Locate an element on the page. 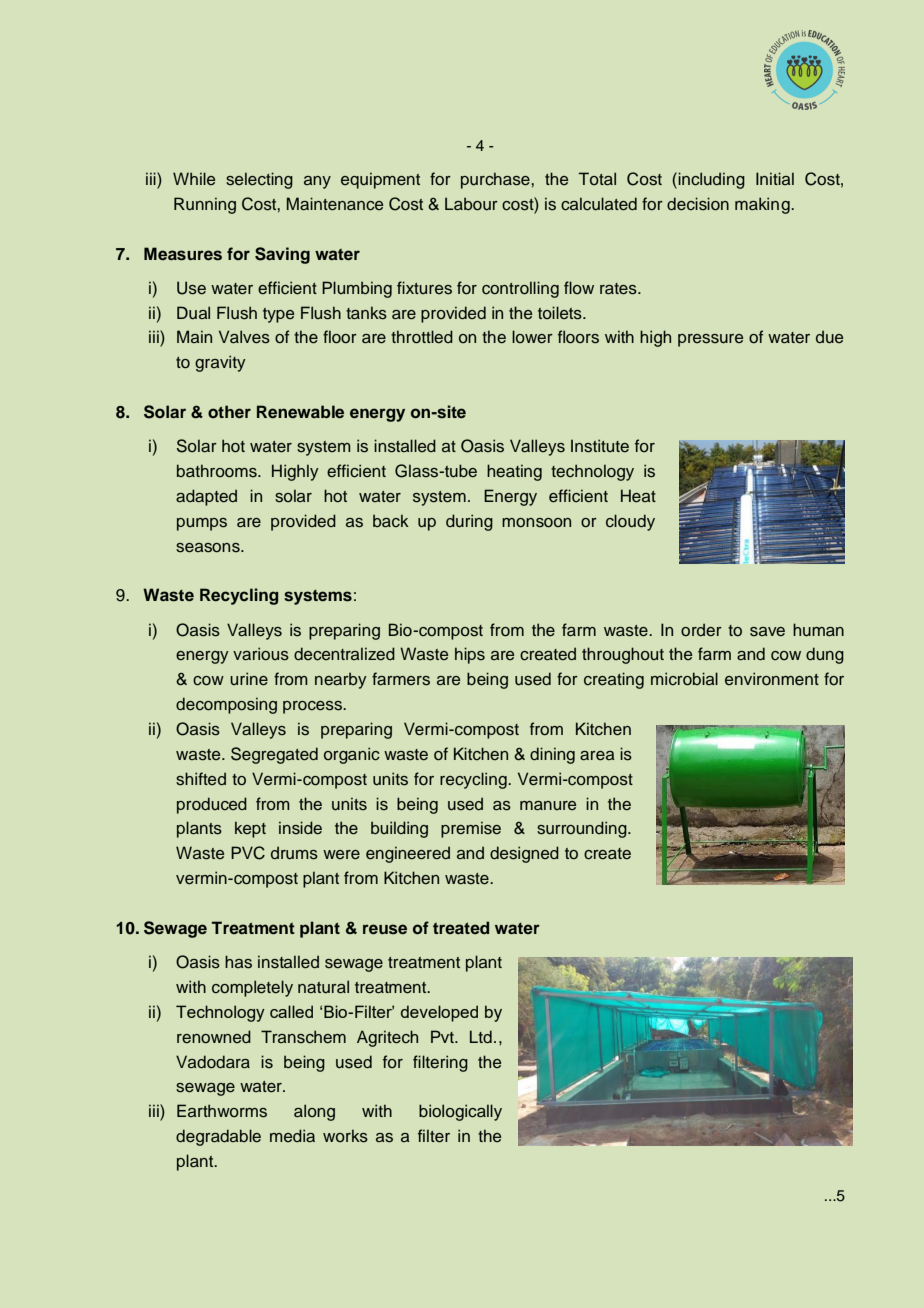 The height and width of the image is (1308, 924). Labour is located at coordinates (471, 204).
